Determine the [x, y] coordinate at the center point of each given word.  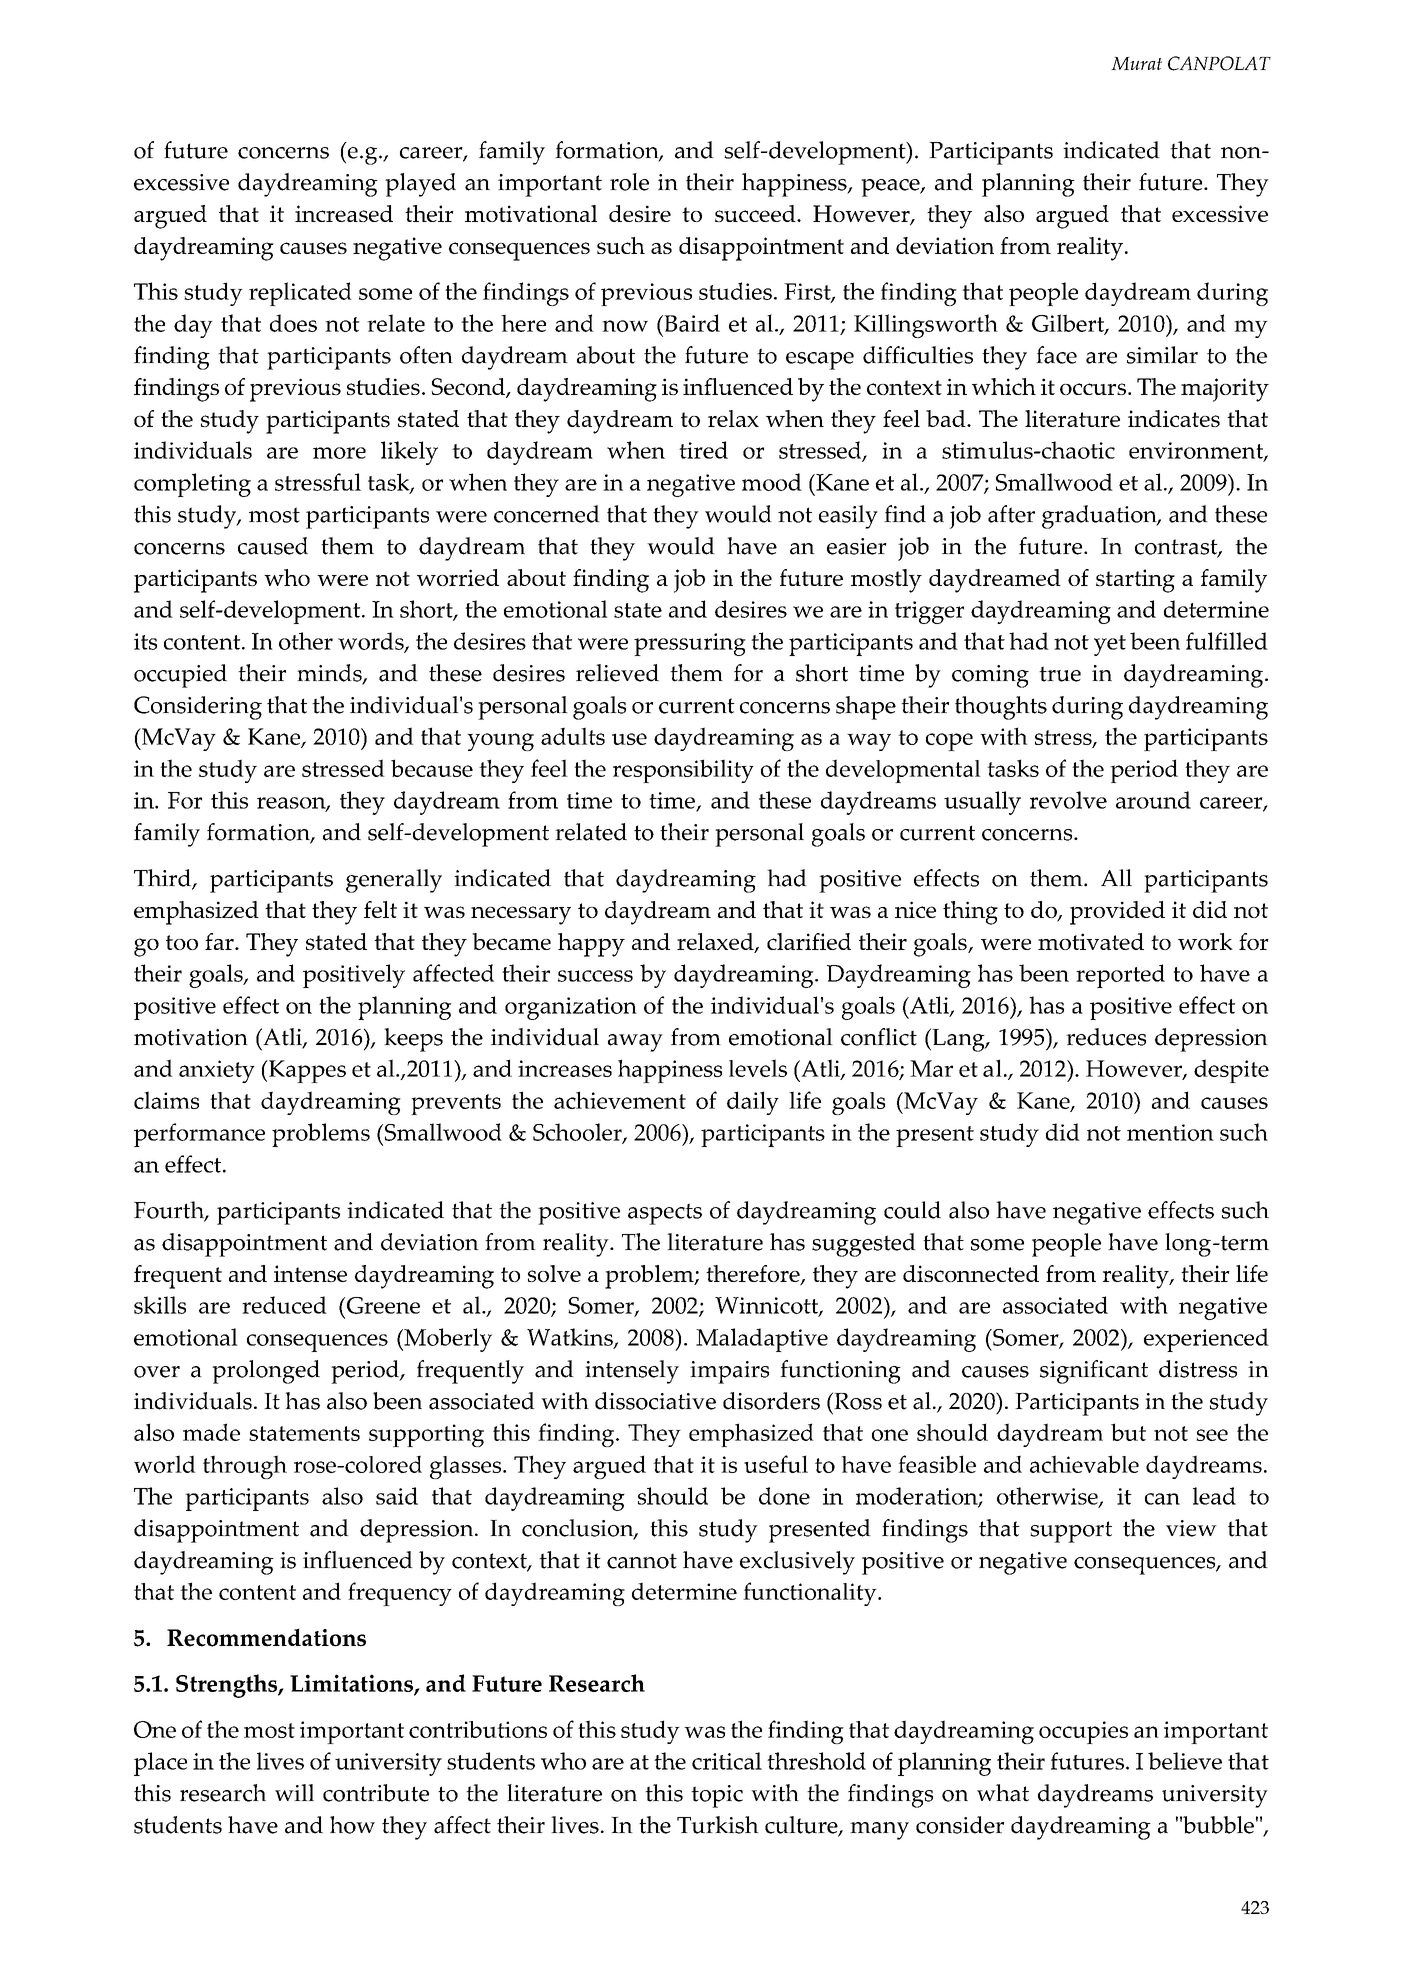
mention [1170, 1132]
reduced [284, 1305]
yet [1110, 645]
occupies [1083, 1732]
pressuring [690, 644]
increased [344, 213]
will [294, 1792]
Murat [1136, 63]
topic [717, 1796]
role [629, 182]
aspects [665, 1214]
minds [330, 674]
